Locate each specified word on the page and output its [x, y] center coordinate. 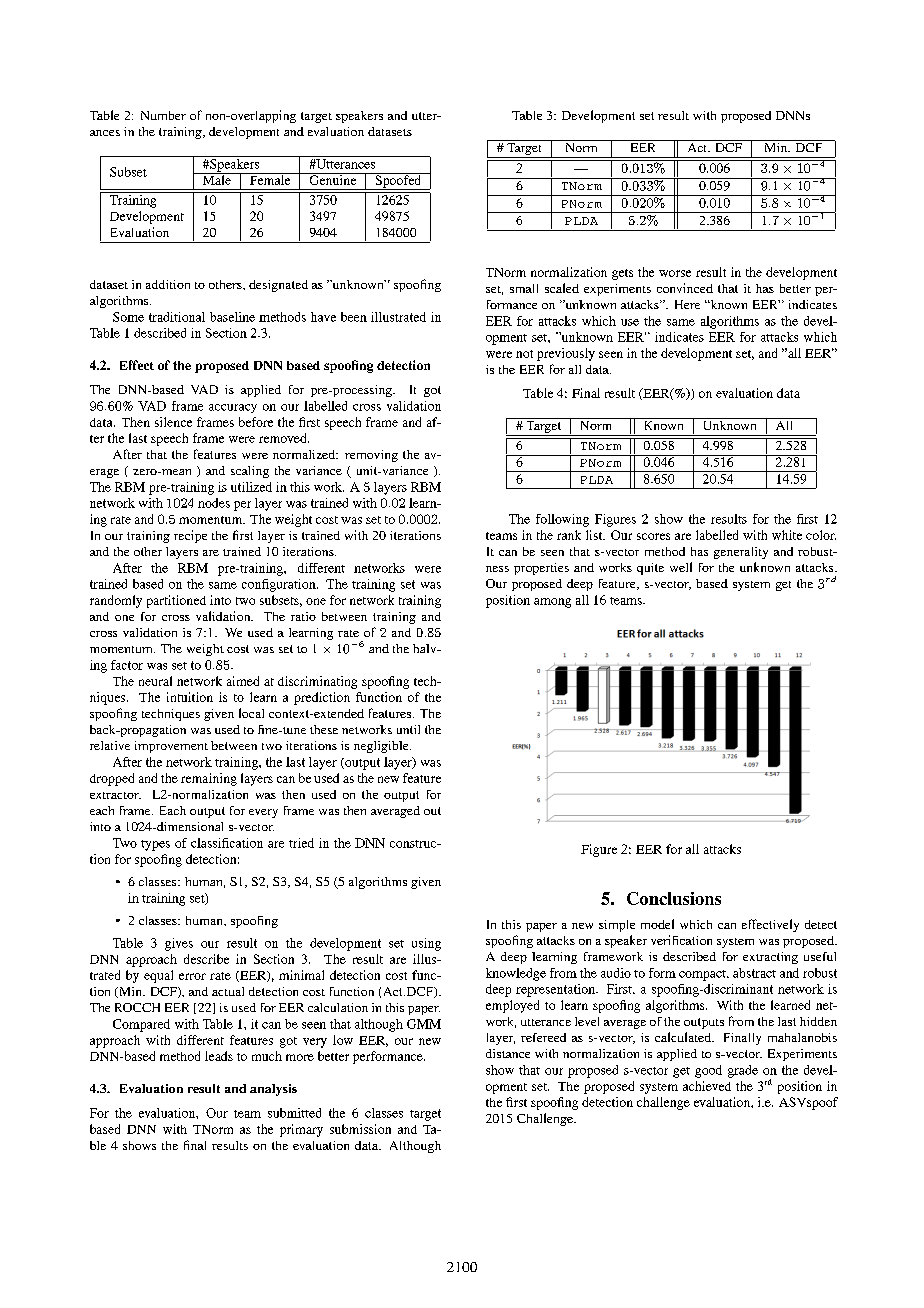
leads [219, 1056]
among [552, 603]
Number [163, 115]
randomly [116, 601]
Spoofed [398, 181]
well [681, 567]
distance [508, 1053]
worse [675, 273]
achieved [707, 1086]
